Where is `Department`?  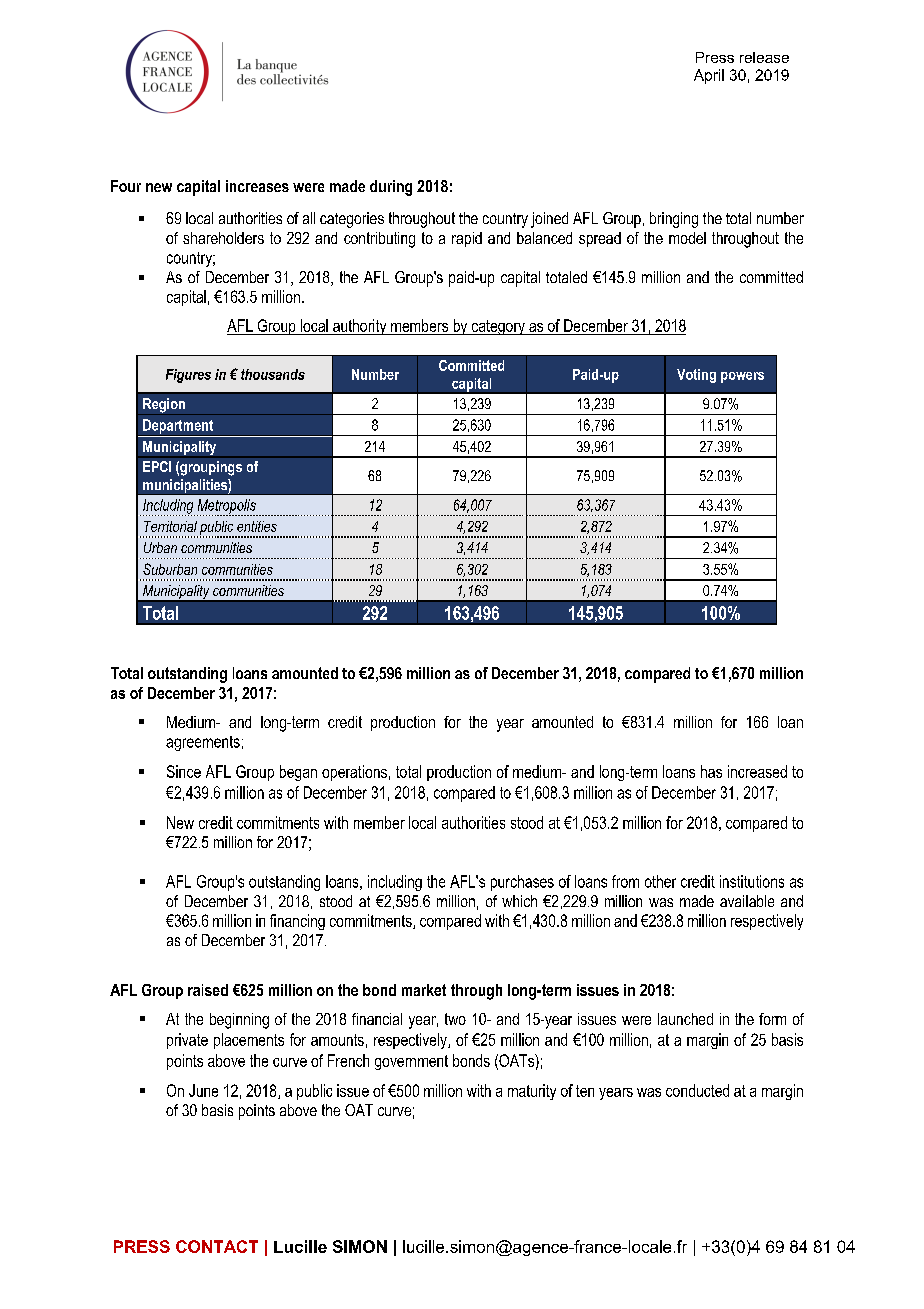 Department is located at coordinates (178, 427).
